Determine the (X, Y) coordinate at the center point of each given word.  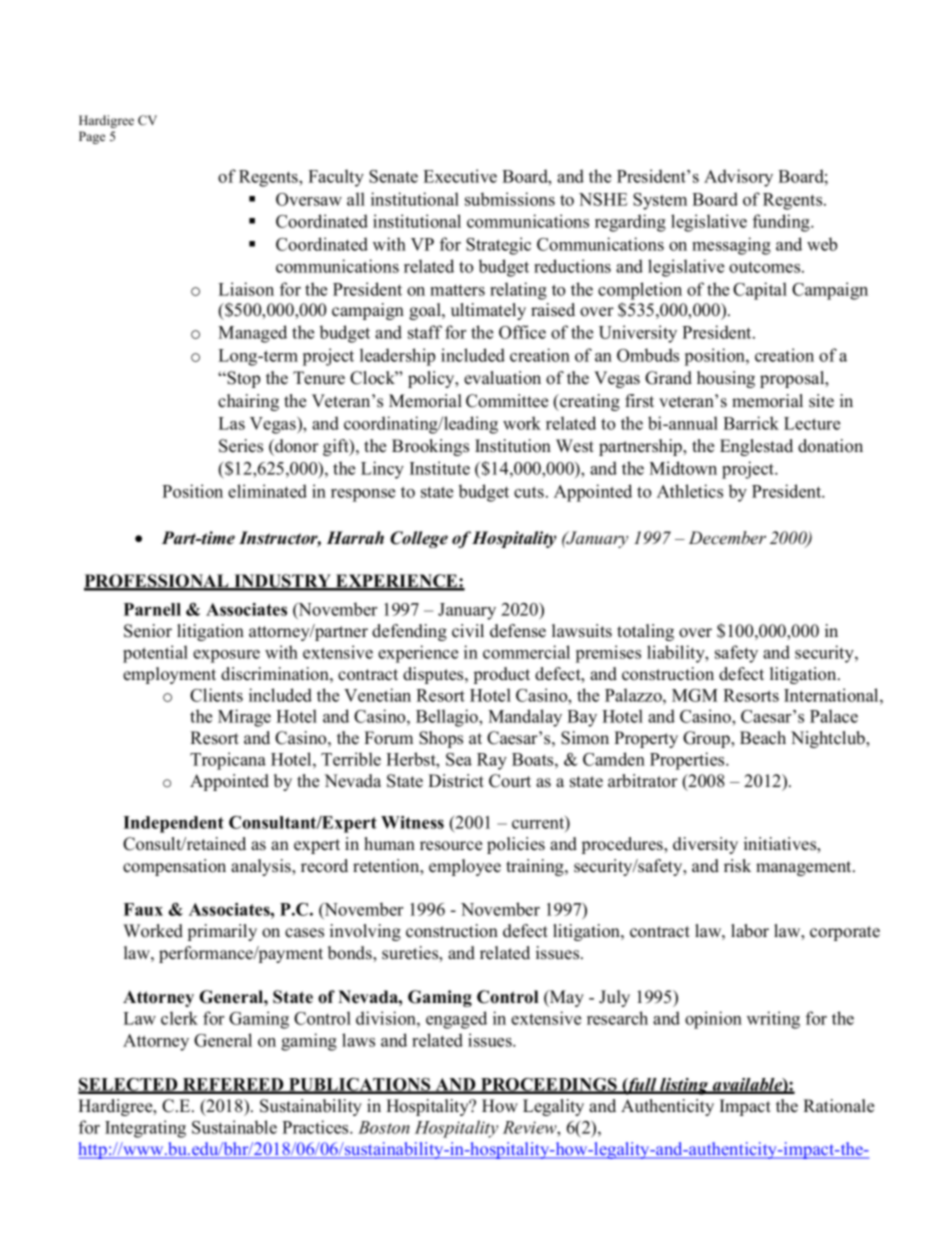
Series (241, 446)
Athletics (690, 491)
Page (92, 137)
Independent (173, 824)
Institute (440, 468)
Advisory (738, 178)
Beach (763, 738)
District (456, 781)
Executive (460, 176)
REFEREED (233, 1085)
